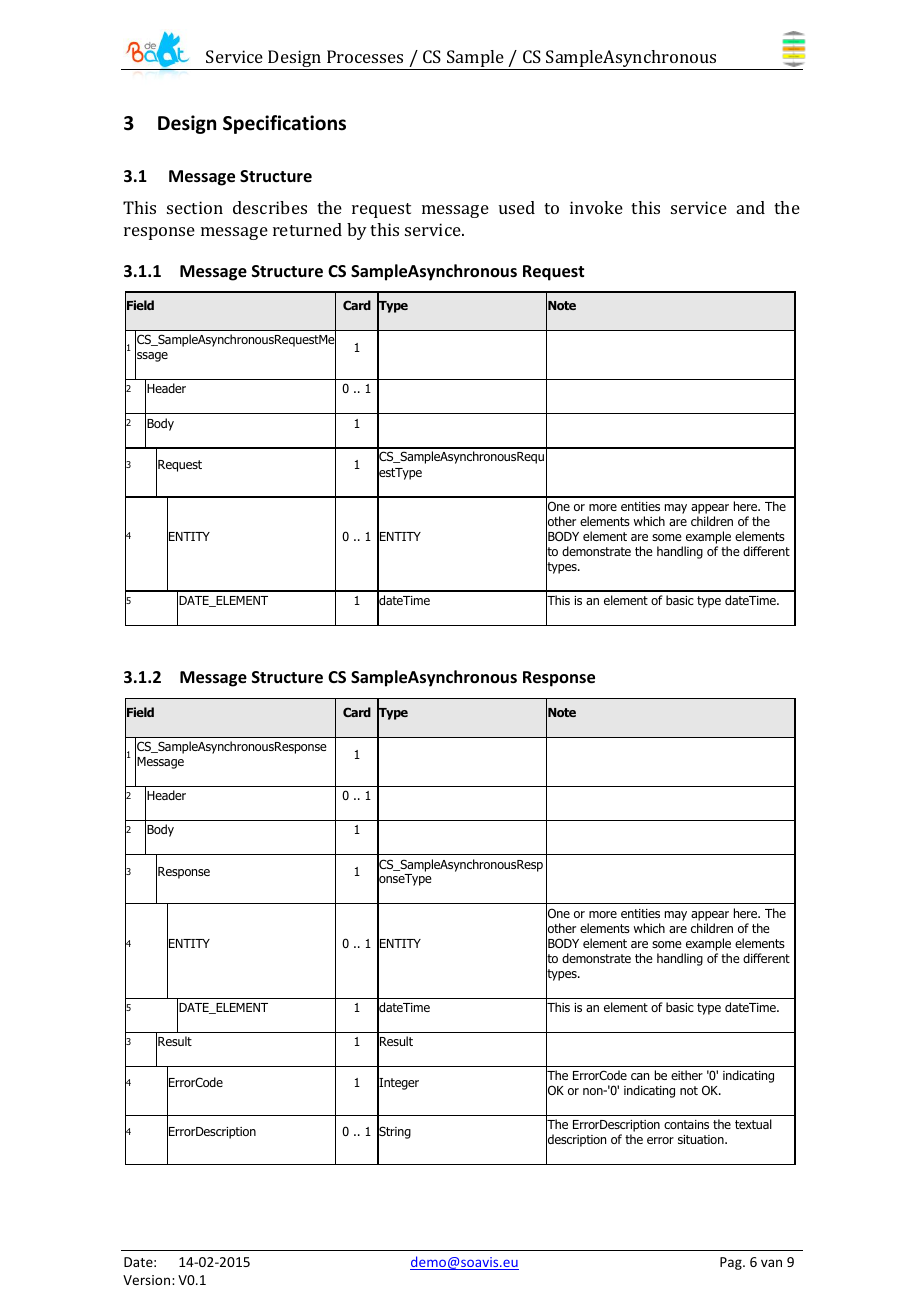 This document has width=924, height=1309. What do you see at coordinates (148, 1280) in the document?
I see `Version` at bounding box center [148, 1280].
